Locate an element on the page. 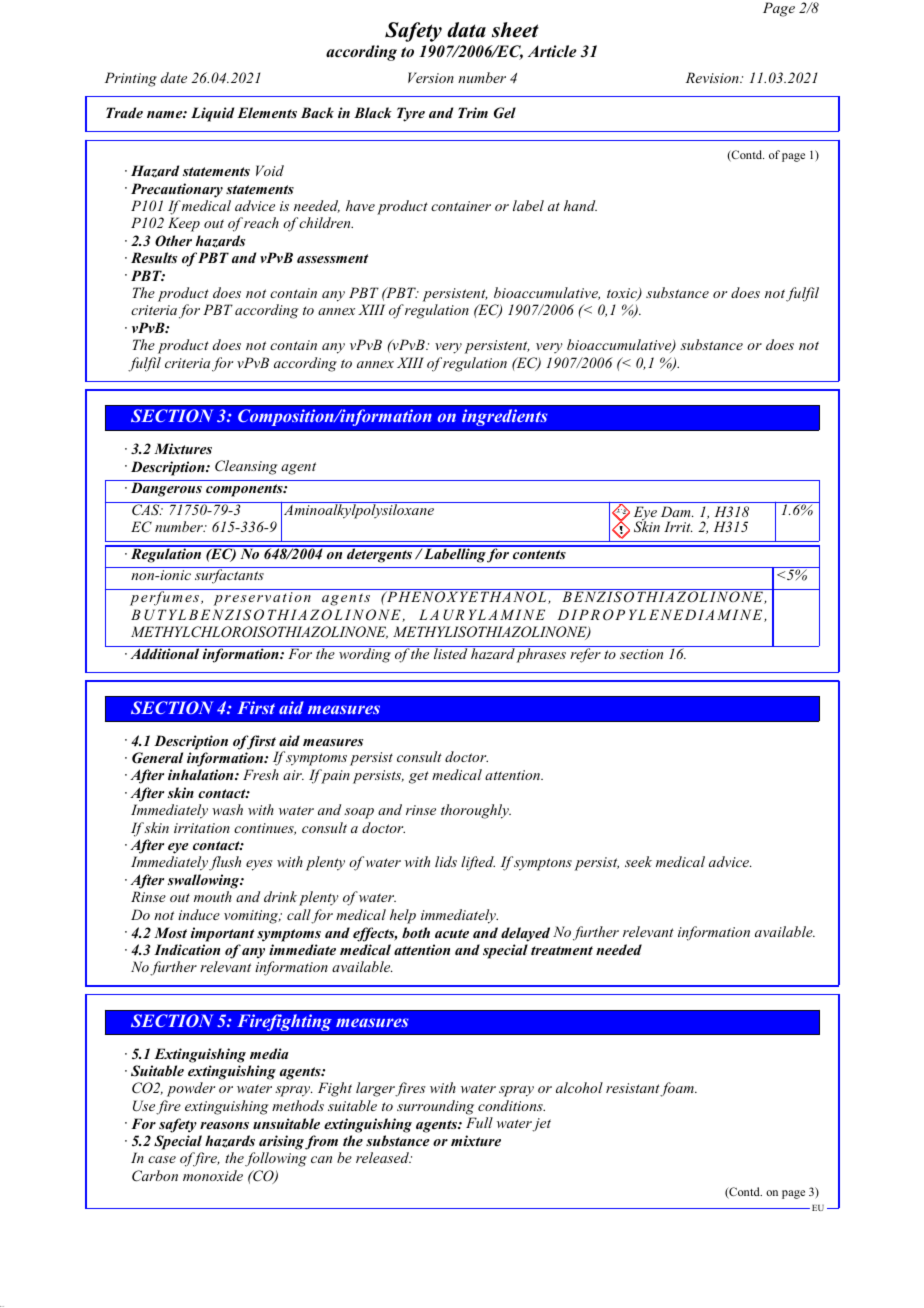  date is located at coordinates (174, 77).
